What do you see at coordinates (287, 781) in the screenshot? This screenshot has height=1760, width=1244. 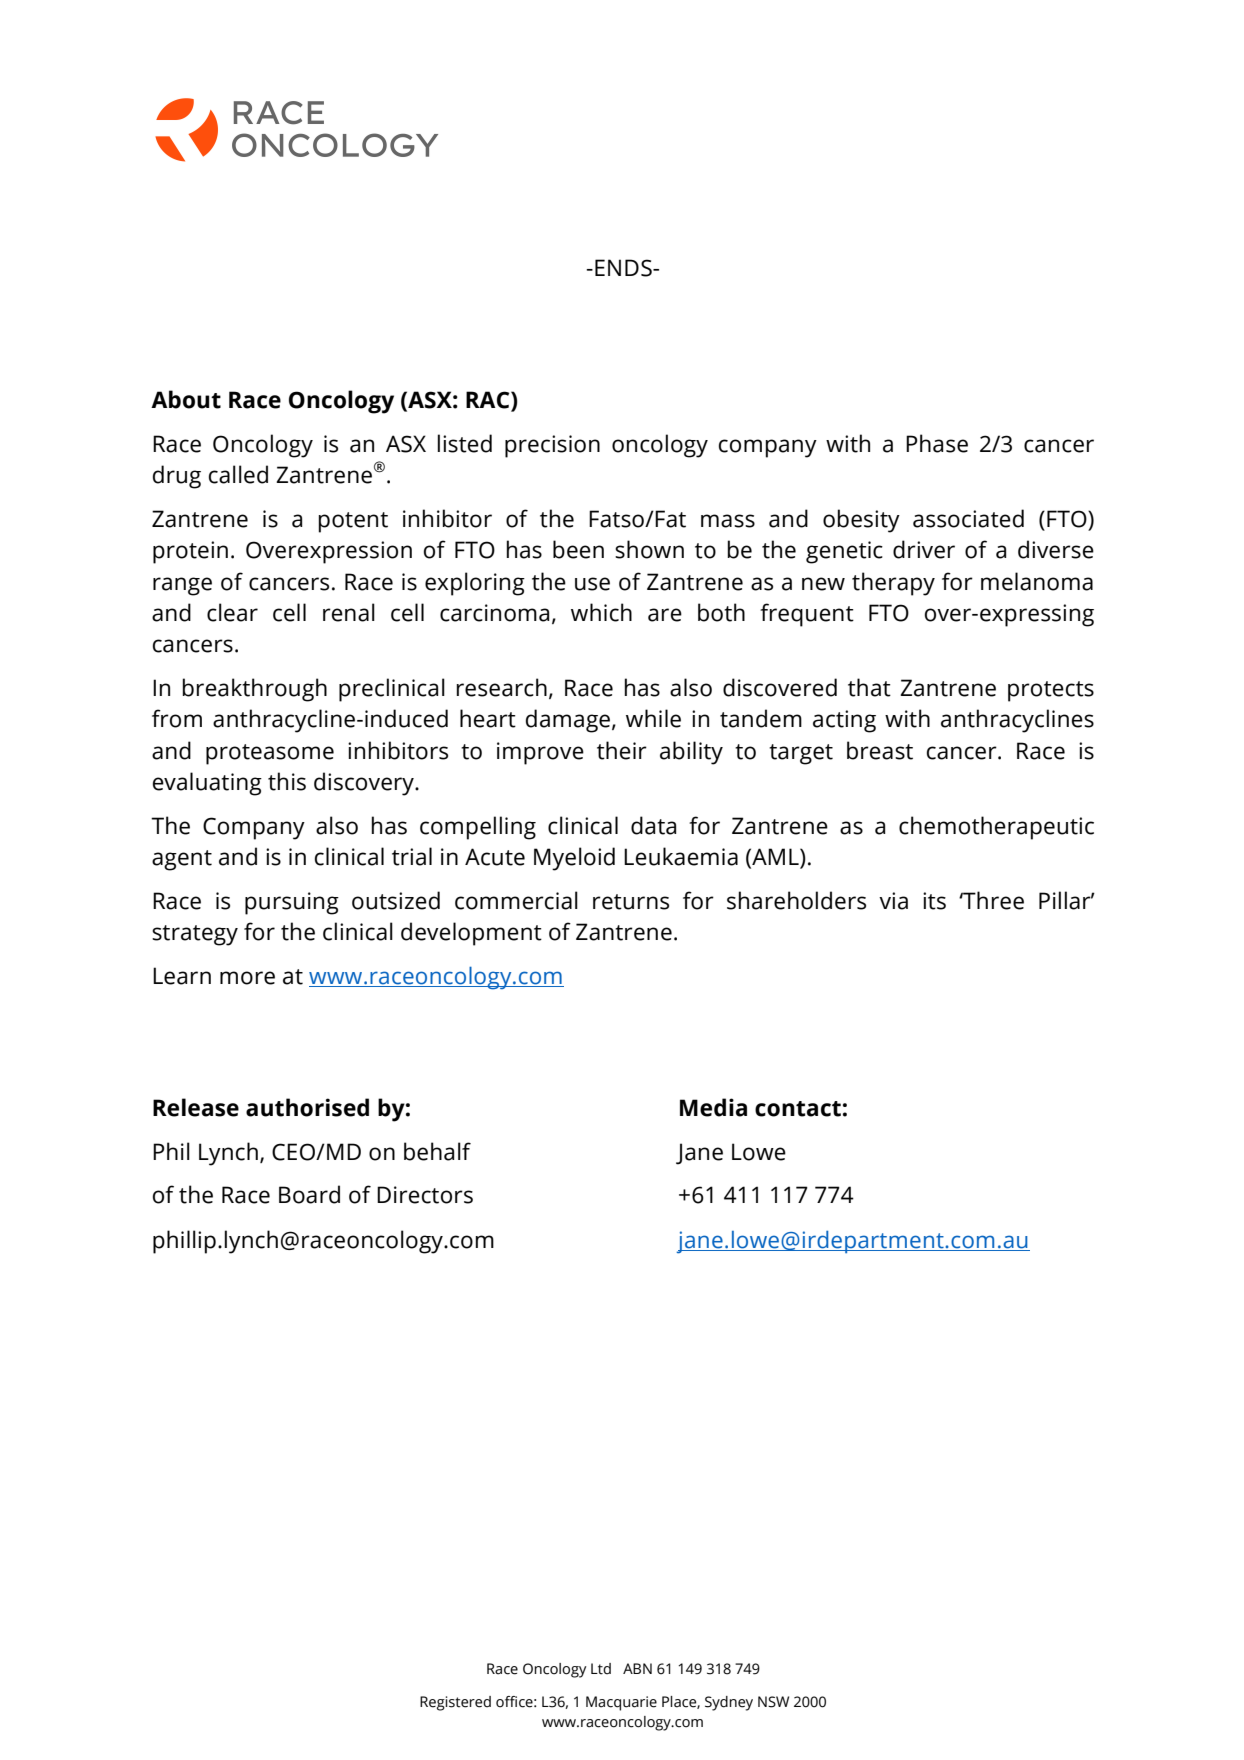 I see `this` at bounding box center [287, 781].
